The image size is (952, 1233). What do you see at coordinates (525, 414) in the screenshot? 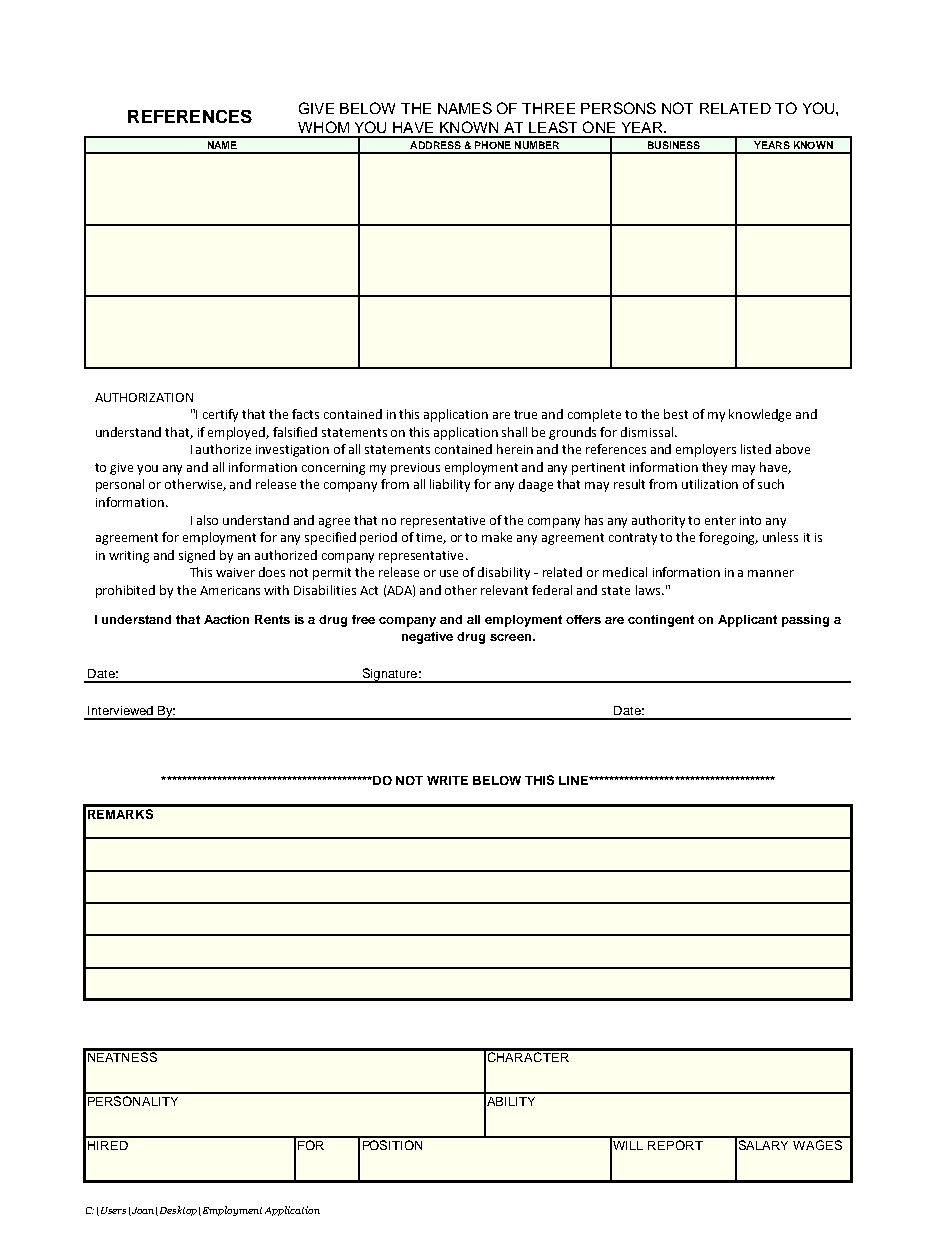
I see `true` at bounding box center [525, 414].
